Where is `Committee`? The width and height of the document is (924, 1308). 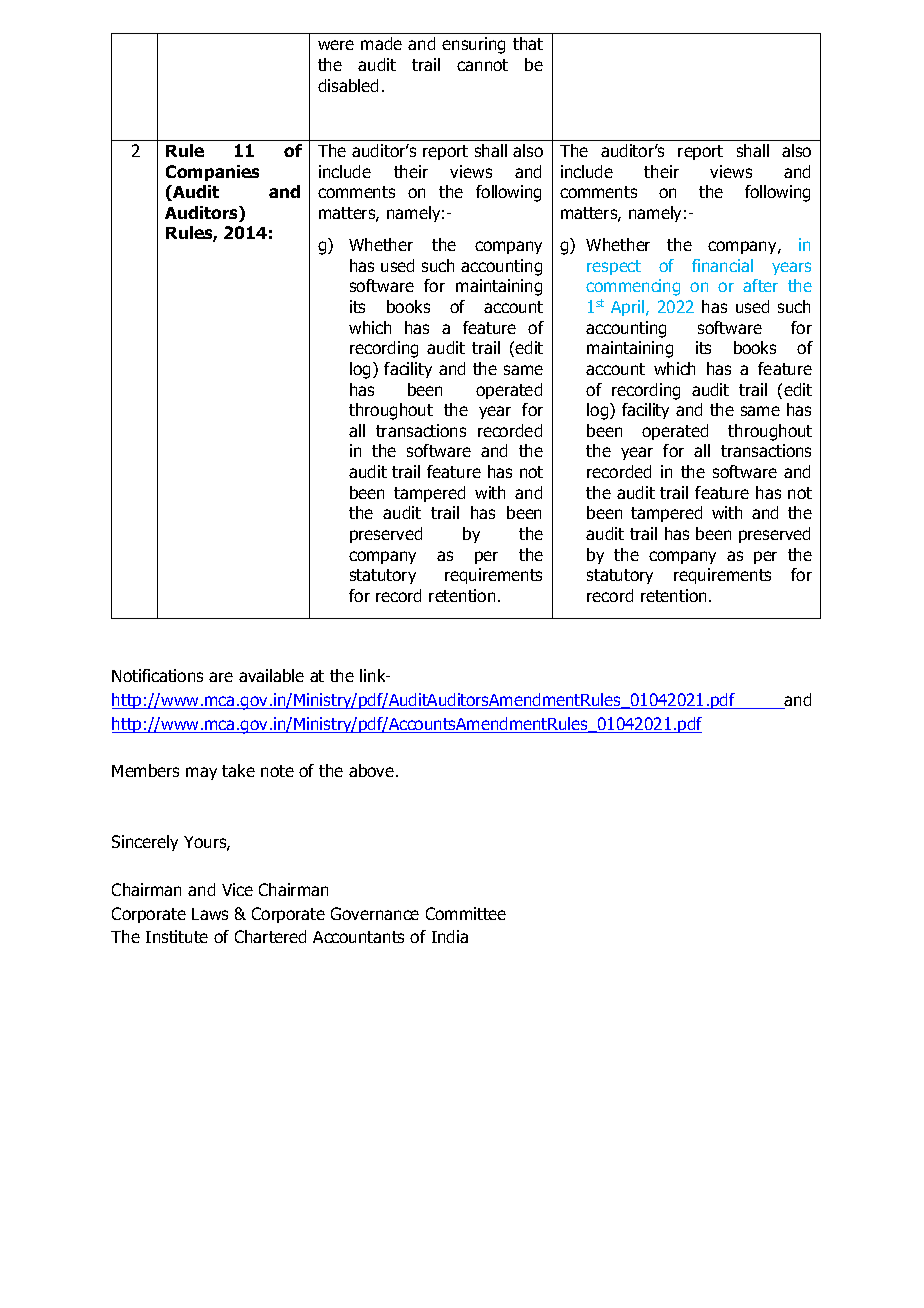 Committee is located at coordinates (466, 913).
